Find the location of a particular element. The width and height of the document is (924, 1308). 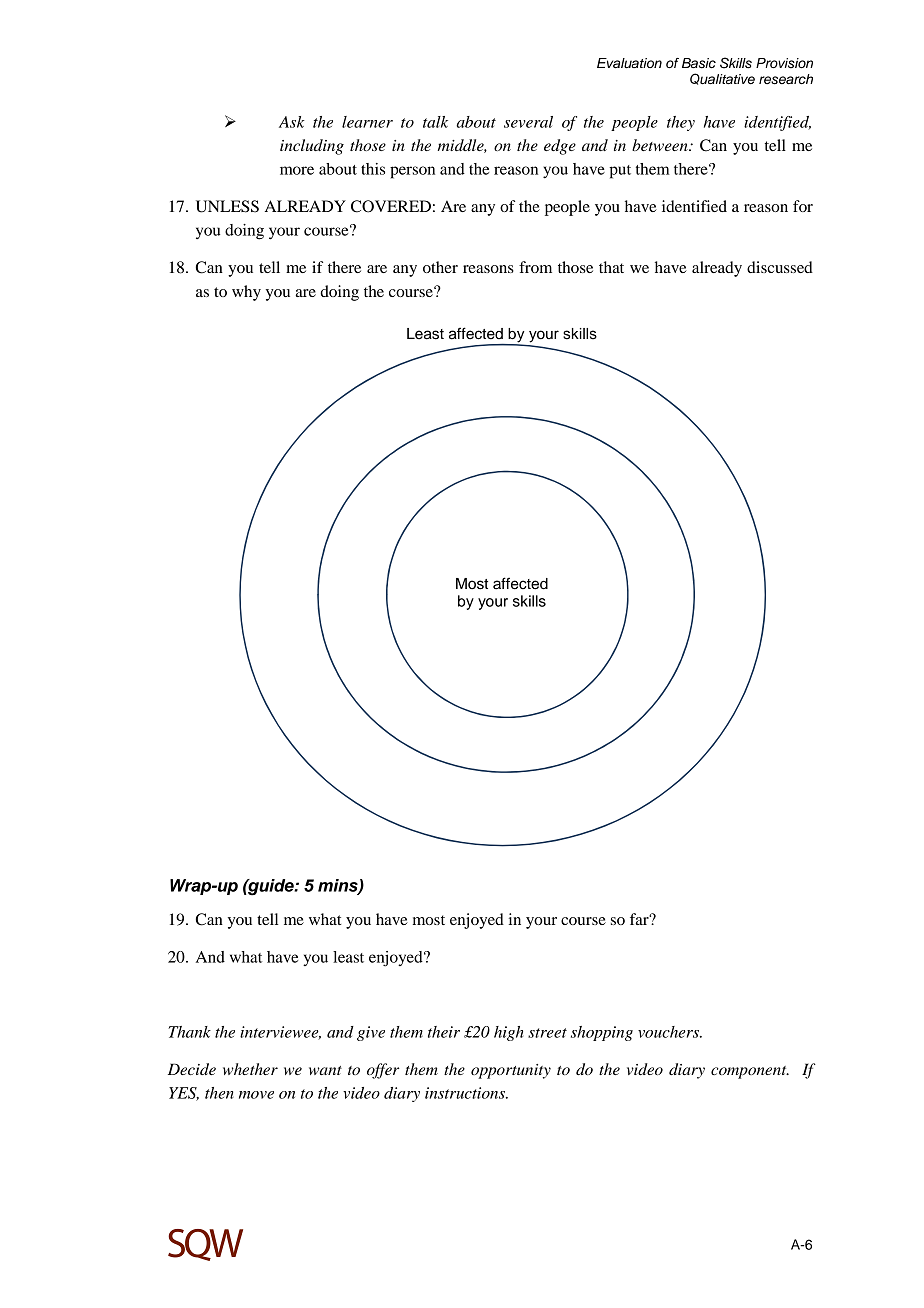

other is located at coordinates (440, 267).
